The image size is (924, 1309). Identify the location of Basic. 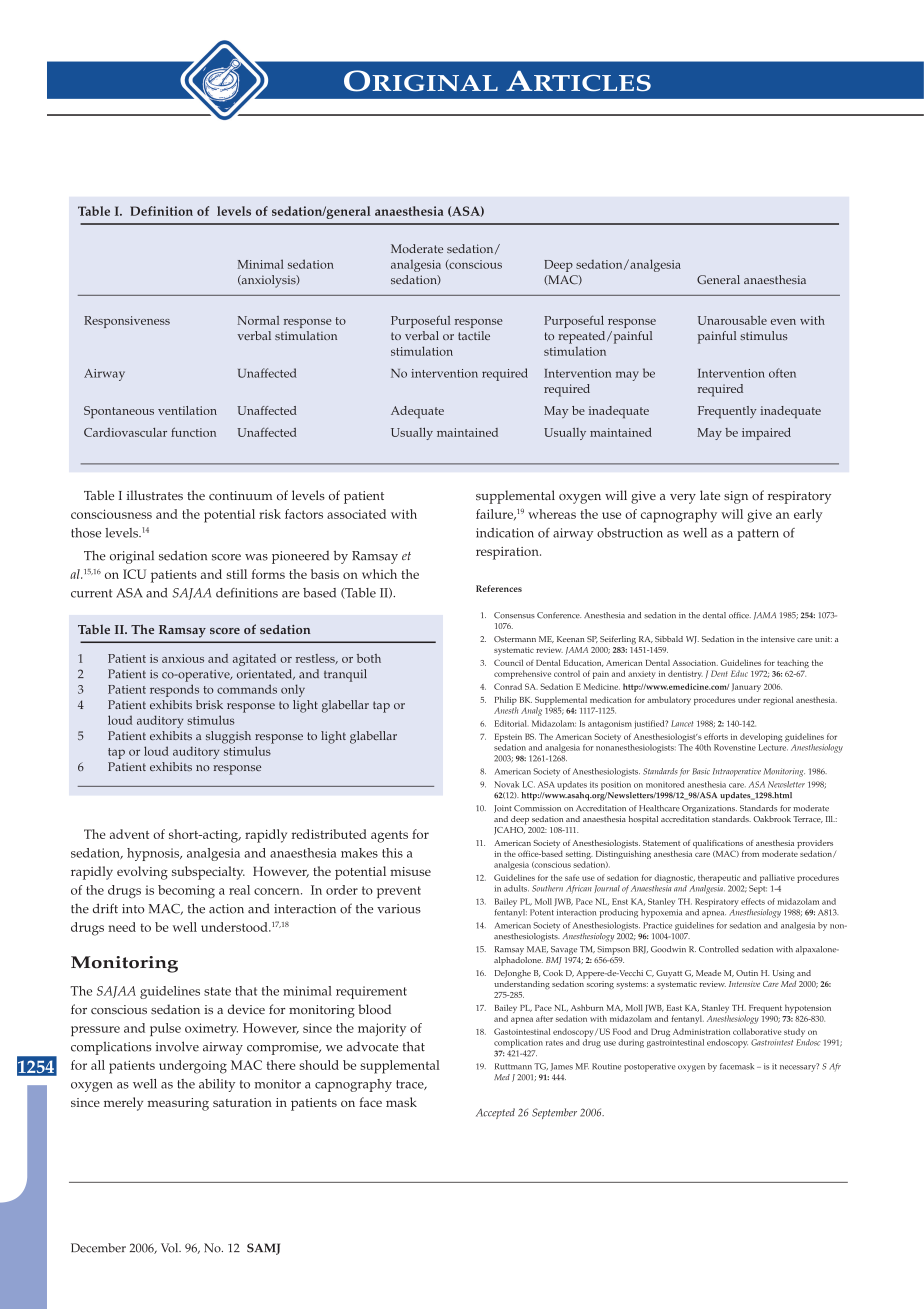
(701, 771).
